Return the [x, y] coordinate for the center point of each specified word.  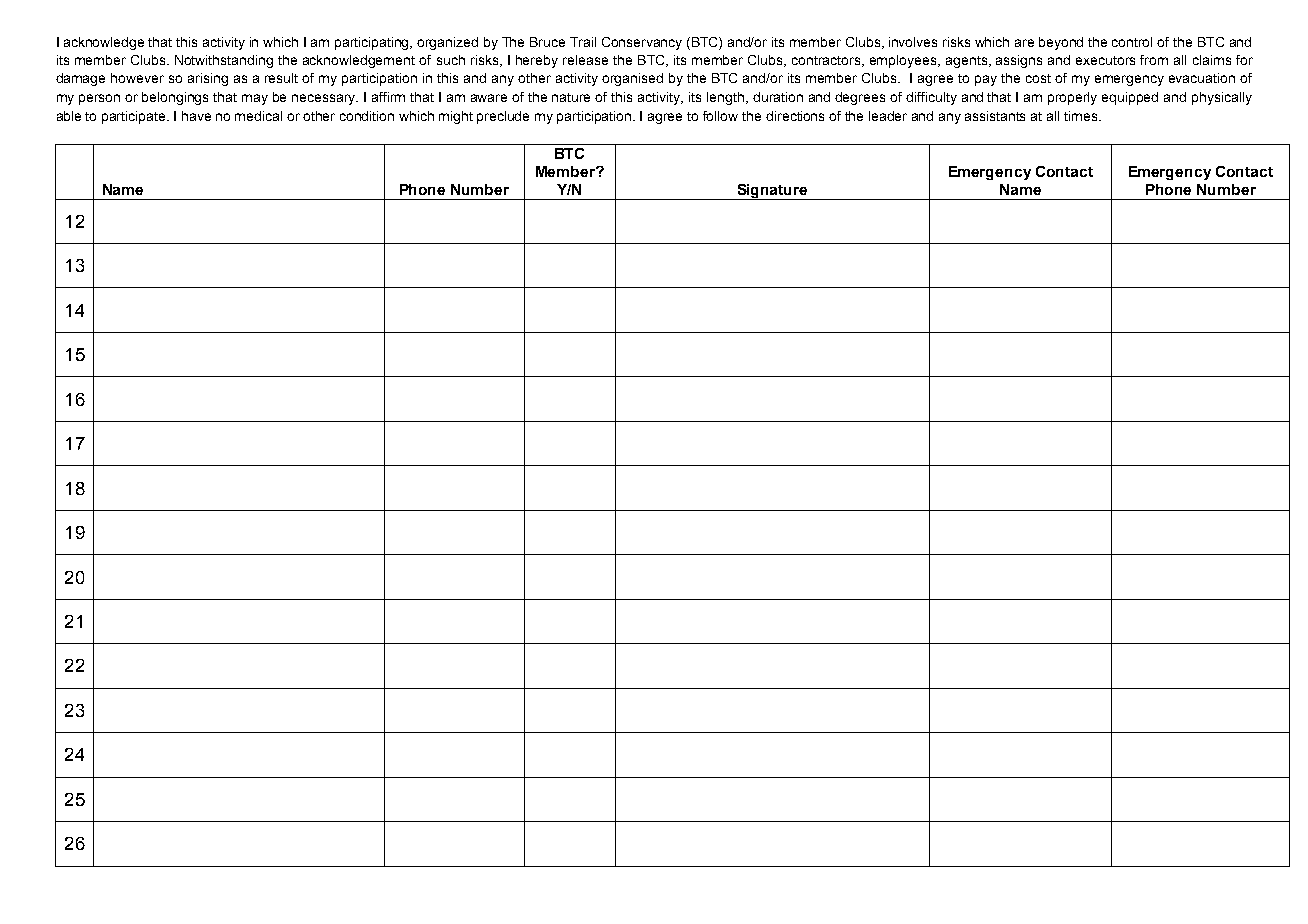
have [196, 116]
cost [1038, 78]
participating [373, 43]
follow [720, 116]
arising [208, 79]
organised [632, 79]
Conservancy [642, 43]
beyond [1061, 43]
